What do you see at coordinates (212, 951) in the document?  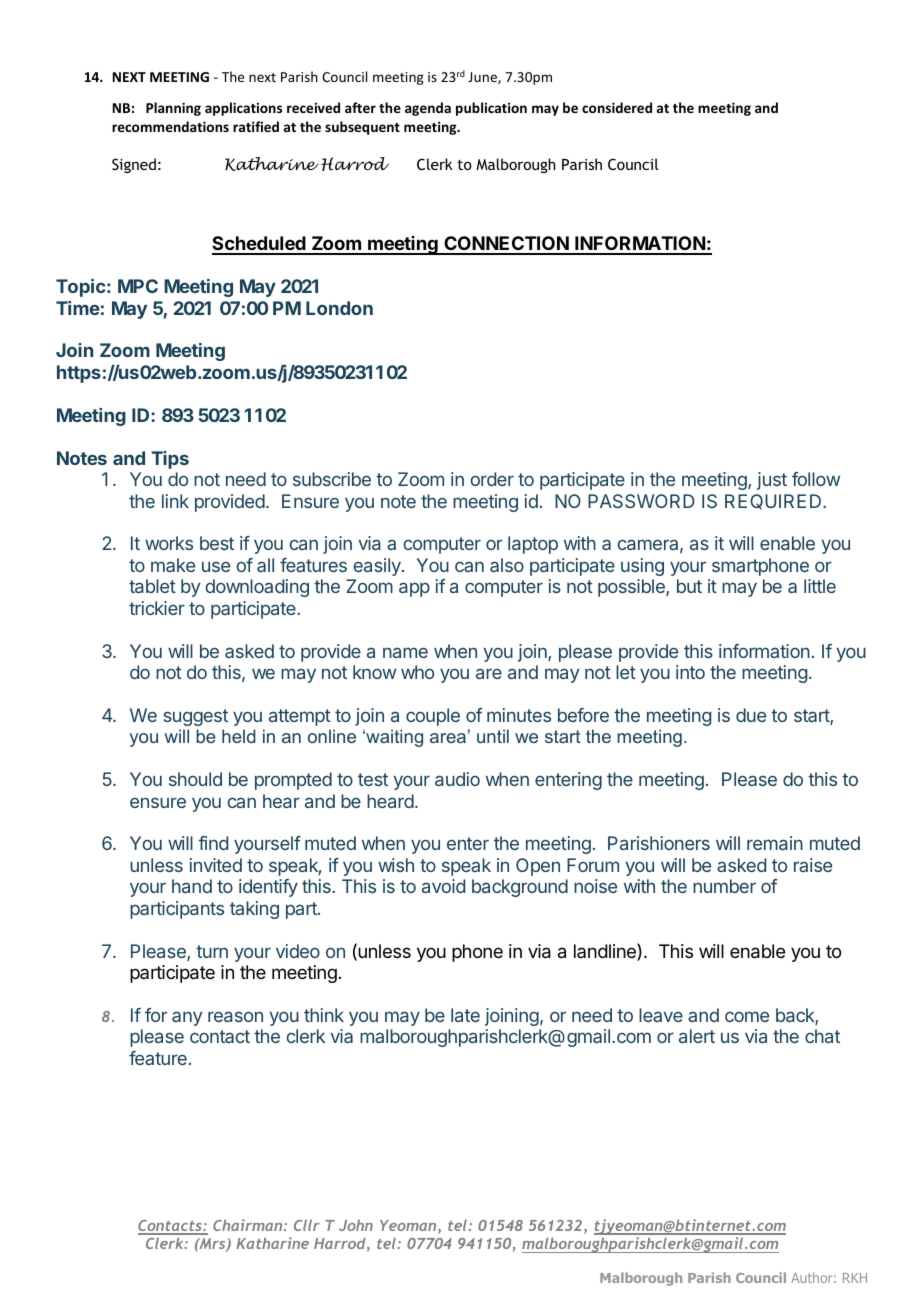 I see `turn` at bounding box center [212, 951].
